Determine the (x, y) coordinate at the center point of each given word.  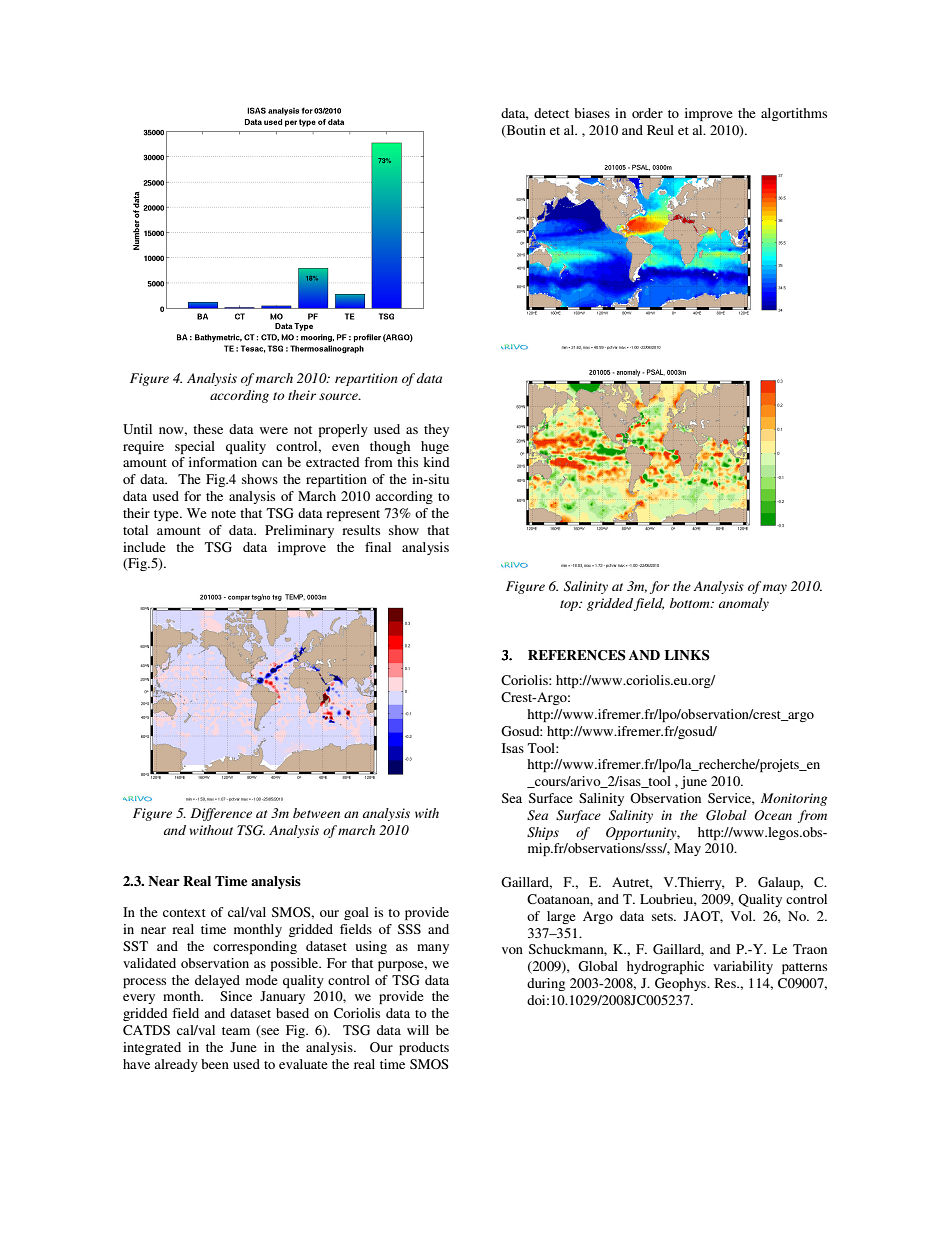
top (570, 605)
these (208, 429)
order (647, 113)
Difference (221, 814)
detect (551, 113)
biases (592, 113)
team (236, 1031)
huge (435, 447)
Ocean (773, 815)
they (436, 430)
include (144, 547)
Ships (543, 833)
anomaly (744, 604)
